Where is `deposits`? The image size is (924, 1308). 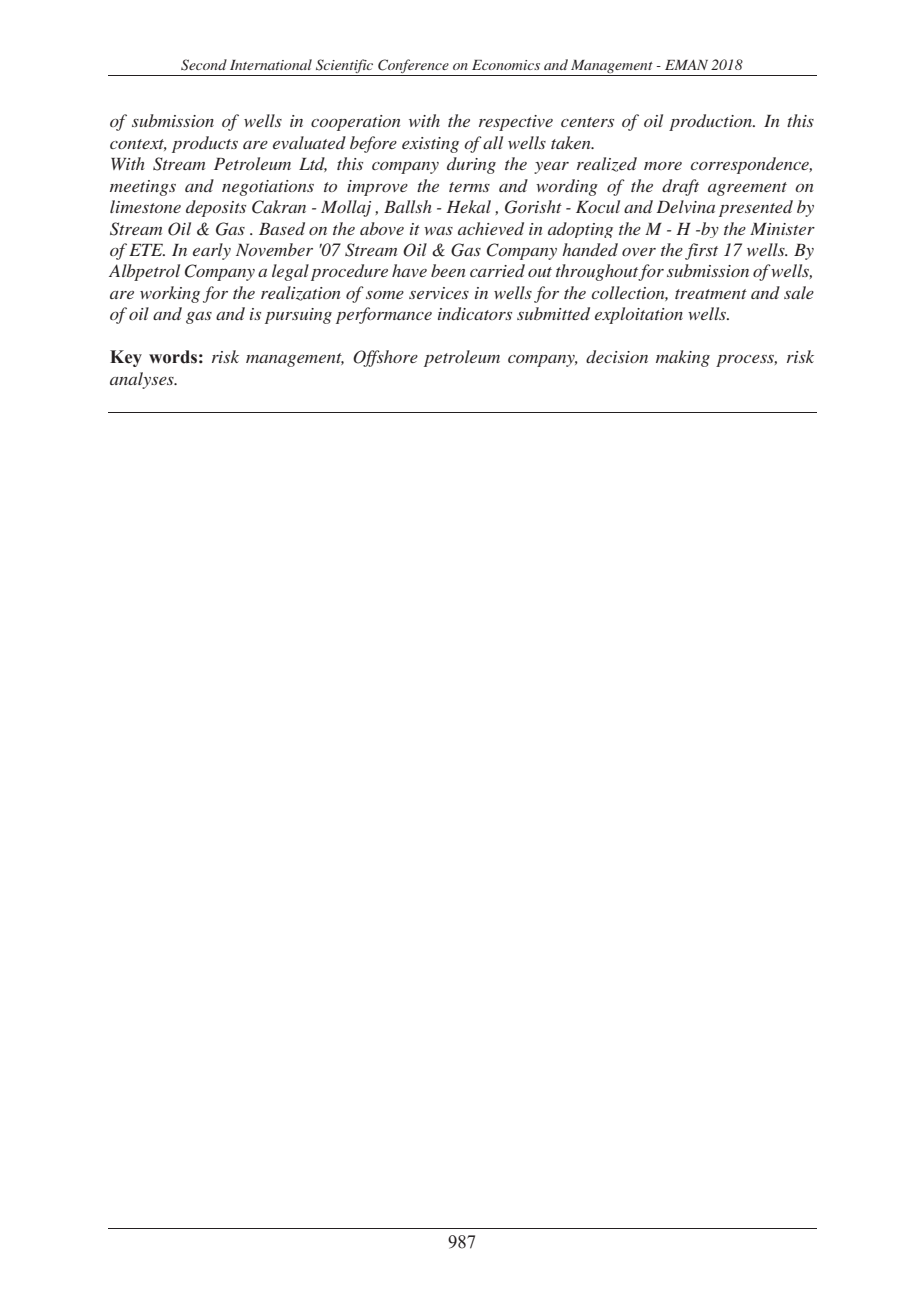
deposits is located at coordinates (216, 208).
